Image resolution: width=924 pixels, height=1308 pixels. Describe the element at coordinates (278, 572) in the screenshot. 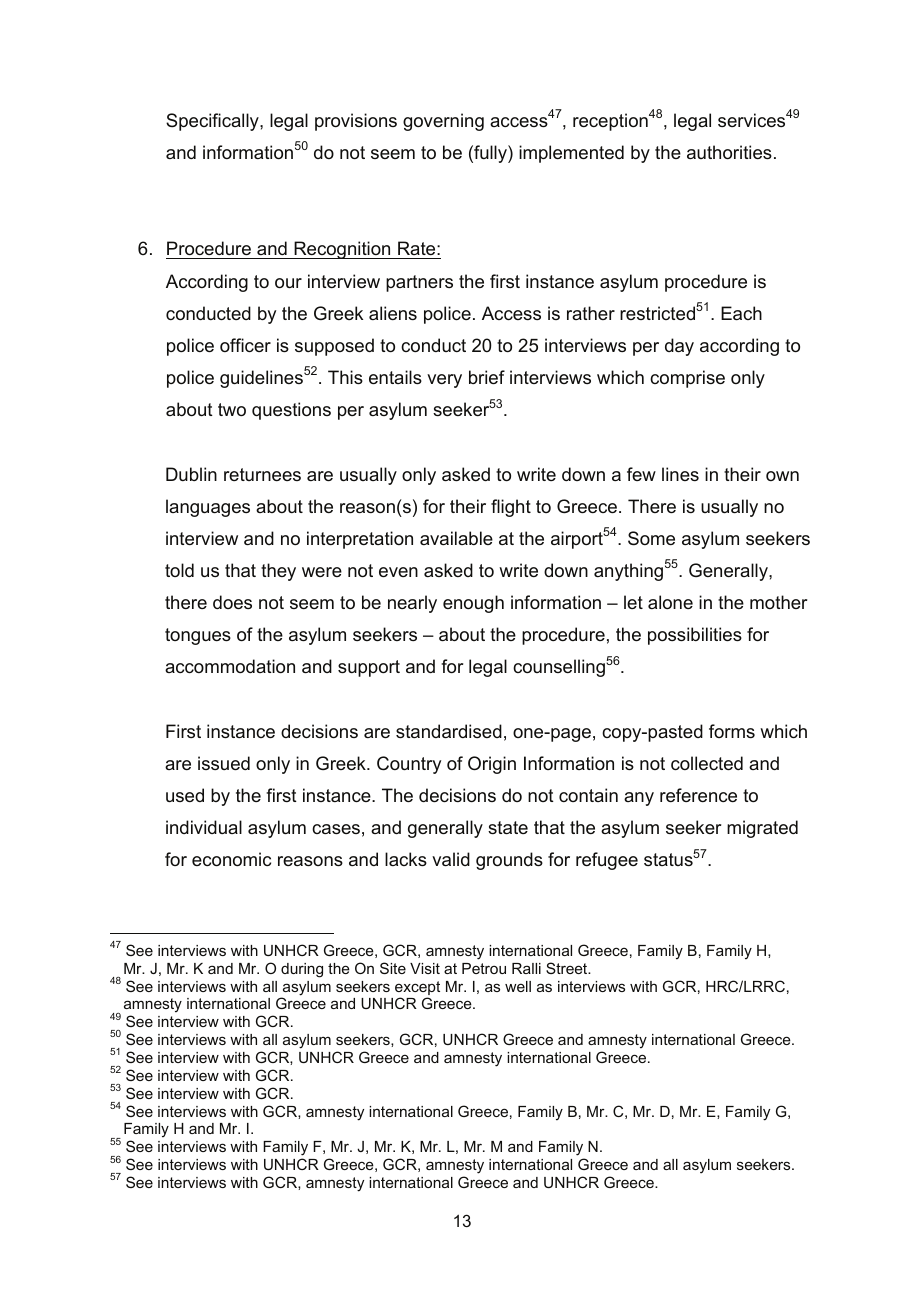

I see `they` at that location.
